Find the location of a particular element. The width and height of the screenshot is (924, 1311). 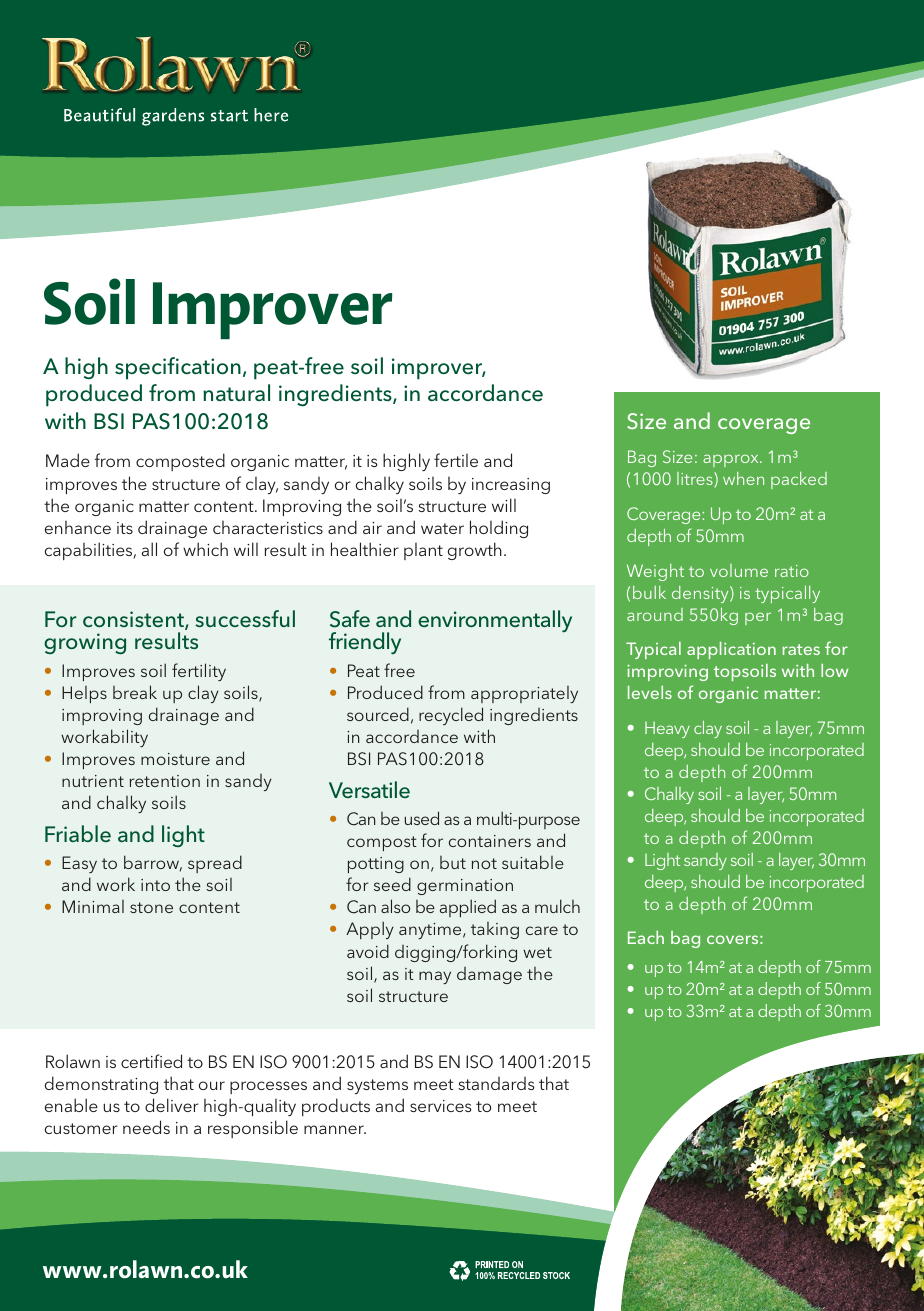

deliver is located at coordinates (172, 1105).
